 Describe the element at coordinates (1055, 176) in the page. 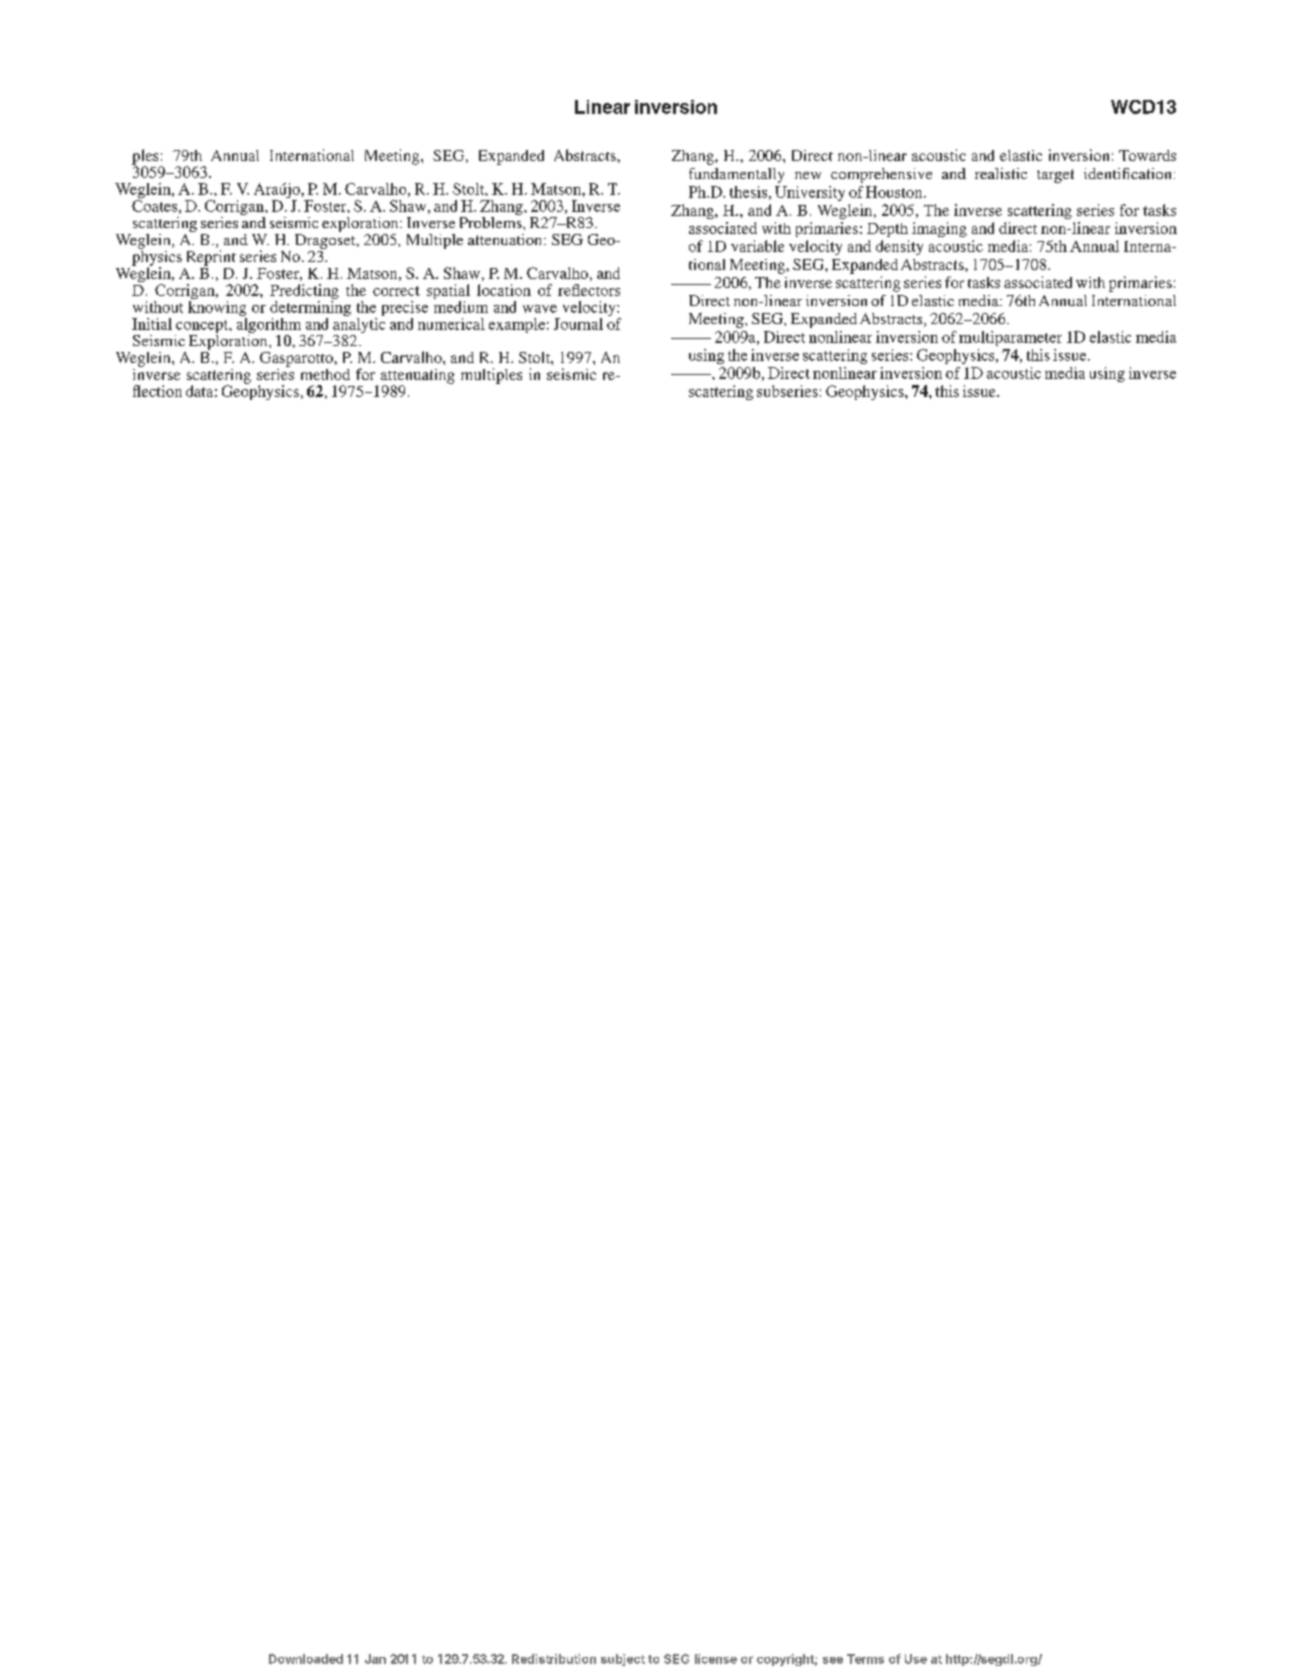

I see `target` at that location.
